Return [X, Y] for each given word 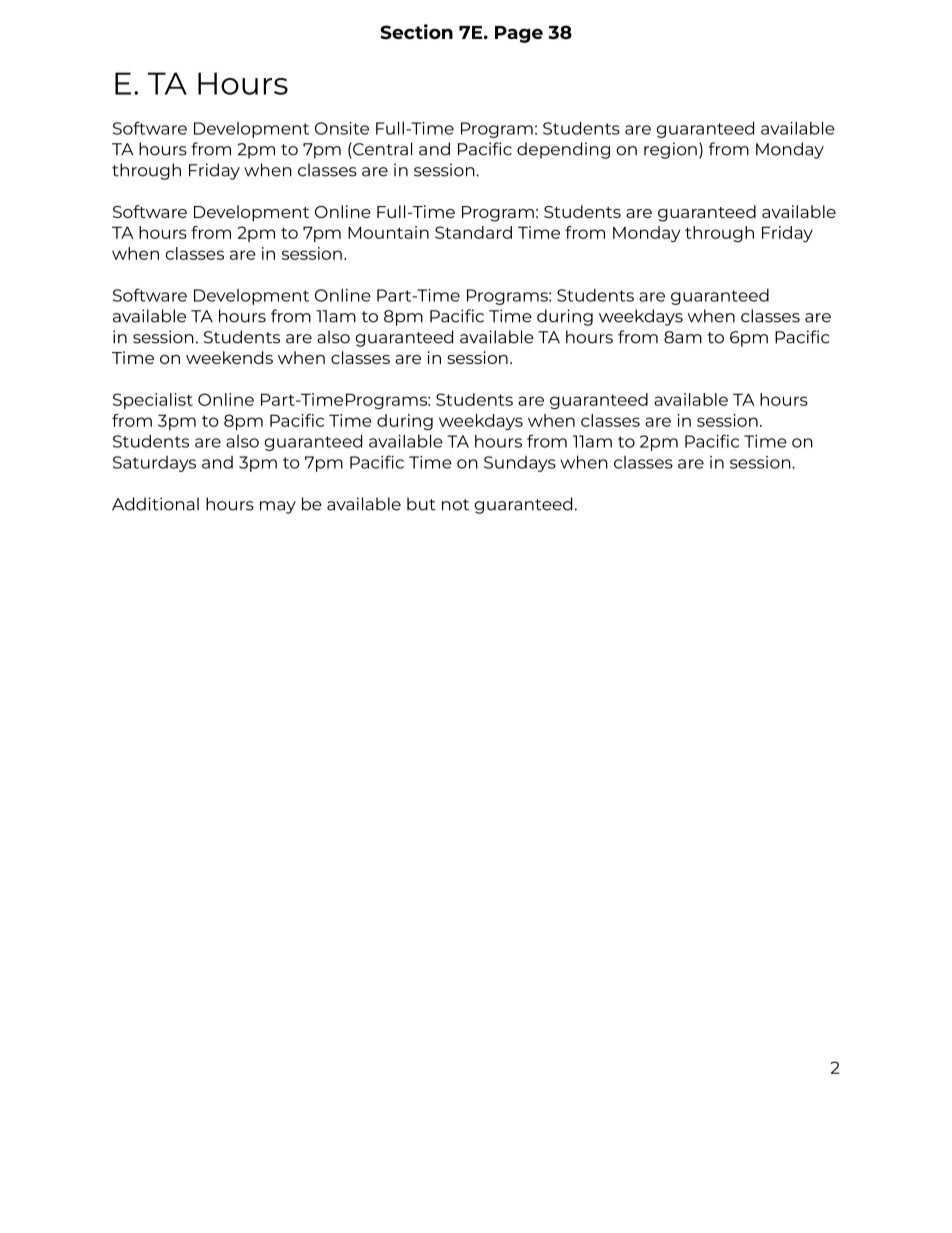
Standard [473, 232]
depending [563, 150]
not [455, 505]
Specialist [153, 401]
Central [381, 149]
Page [519, 34]
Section [416, 32]
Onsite [342, 128]
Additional [155, 504]
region [670, 150]
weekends [229, 357]
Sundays [520, 464]
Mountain [388, 232]
